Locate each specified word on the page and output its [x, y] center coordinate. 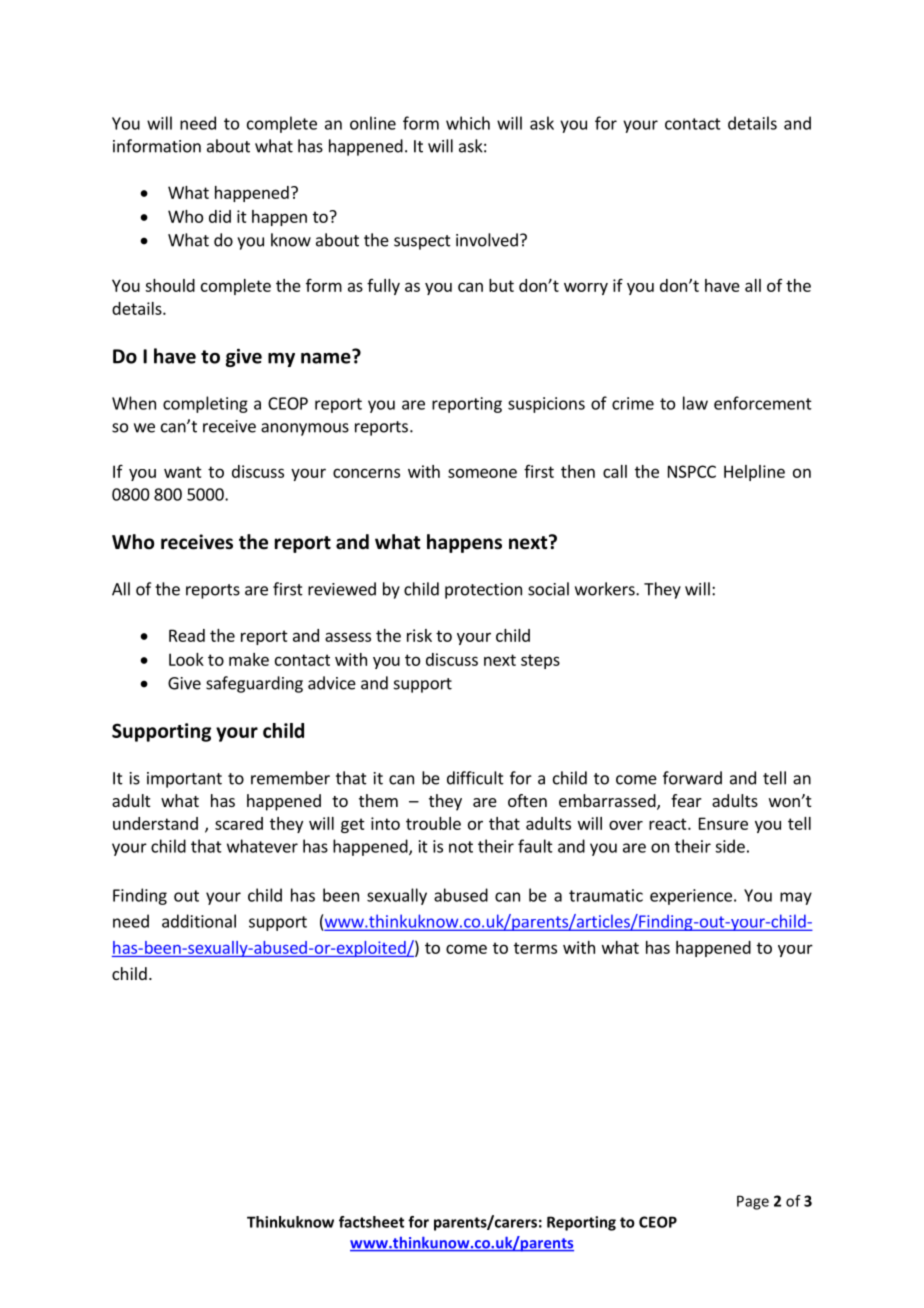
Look [186, 659]
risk [419, 635]
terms [535, 948]
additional [199, 921]
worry [586, 288]
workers [606, 589]
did [220, 216]
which [468, 123]
